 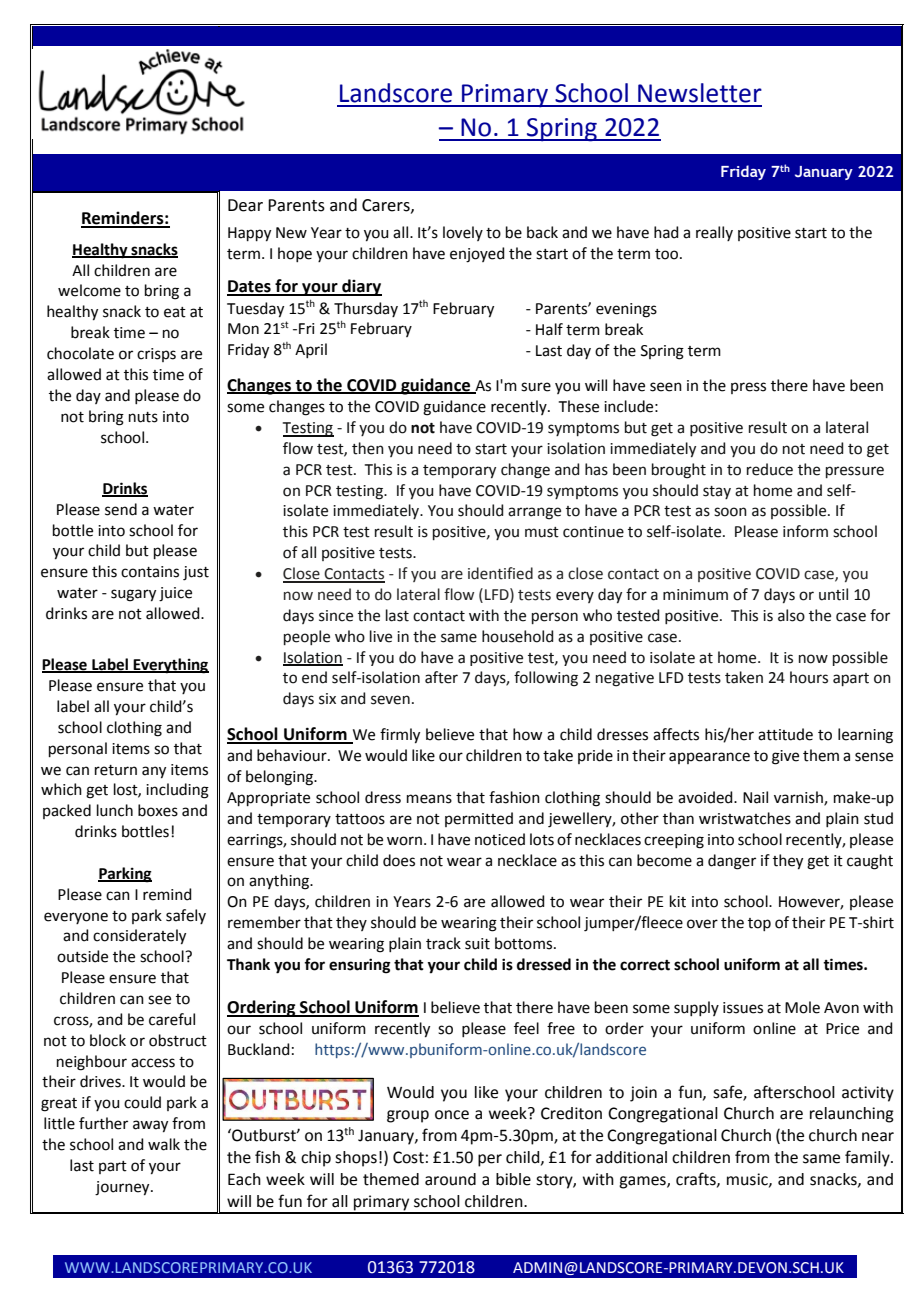 What do you see at coordinates (450, 1179) in the screenshot?
I see `around` at bounding box center [450, 1179].
